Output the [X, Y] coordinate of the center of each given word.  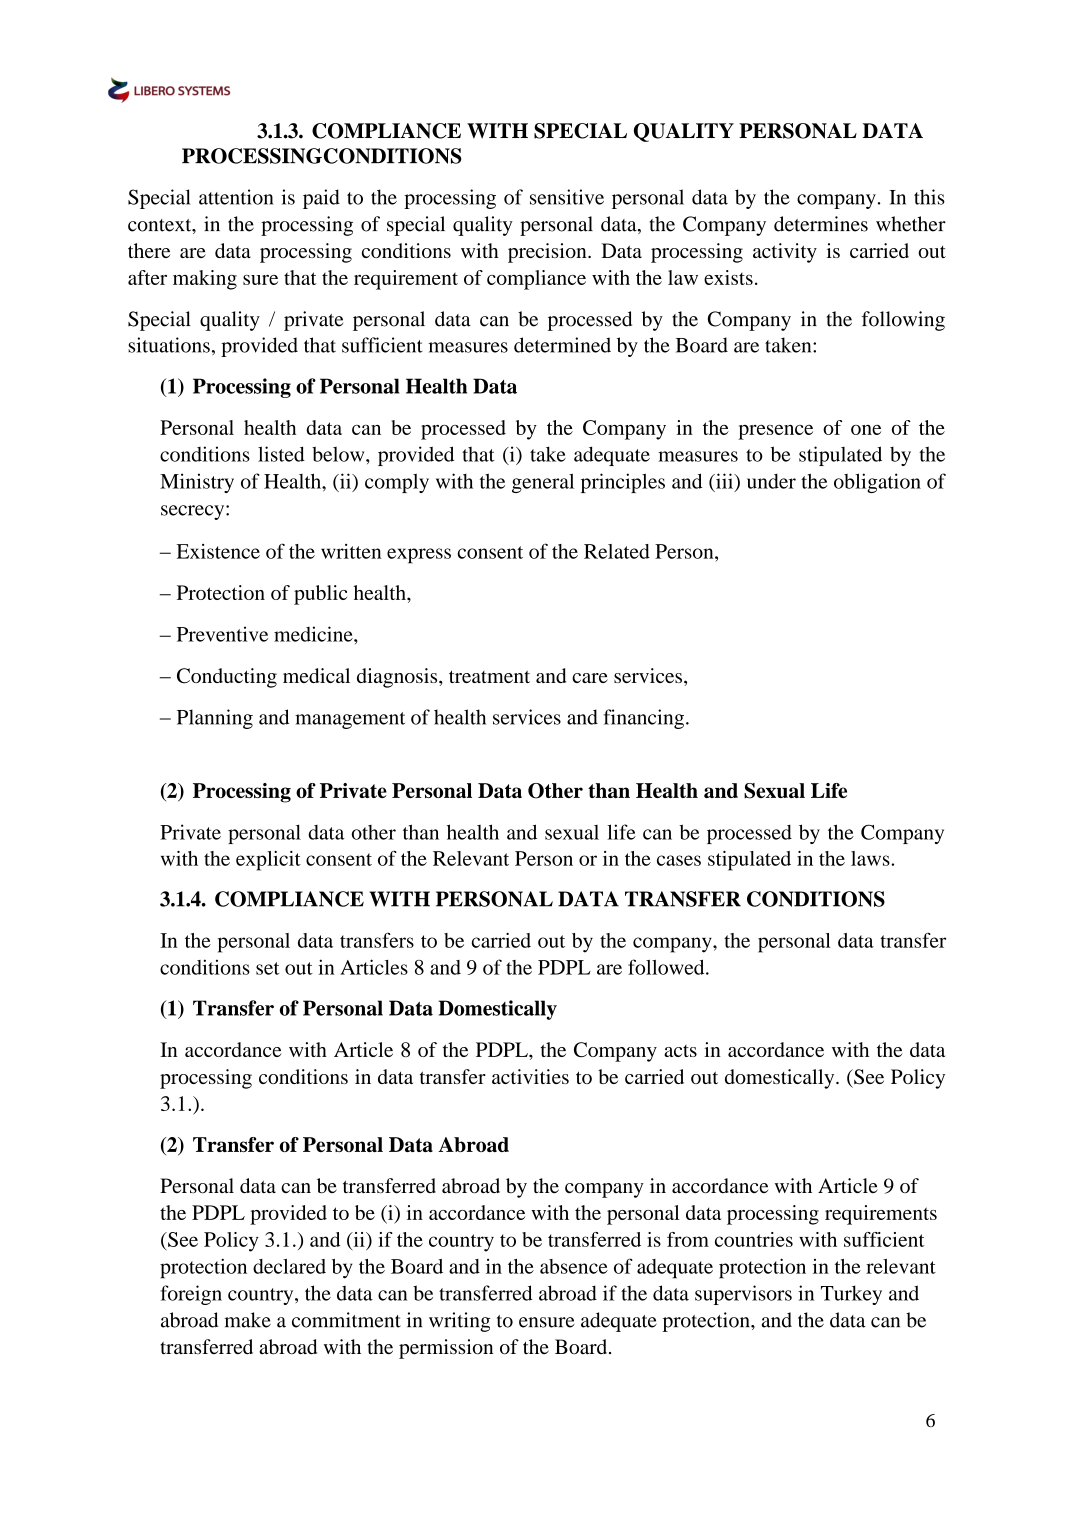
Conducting [227, 678]
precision [548, 253]
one [866, 430]
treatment [489, 676]
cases [679, 860]
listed [281, 454]
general [543, 483]
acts [680, 1051]
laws [871, 858]
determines [821, 224]
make [247, 1320]
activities [530, 1076]
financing [643, 719]
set [267, 968]
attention [236, 197]
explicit [268, 861]
